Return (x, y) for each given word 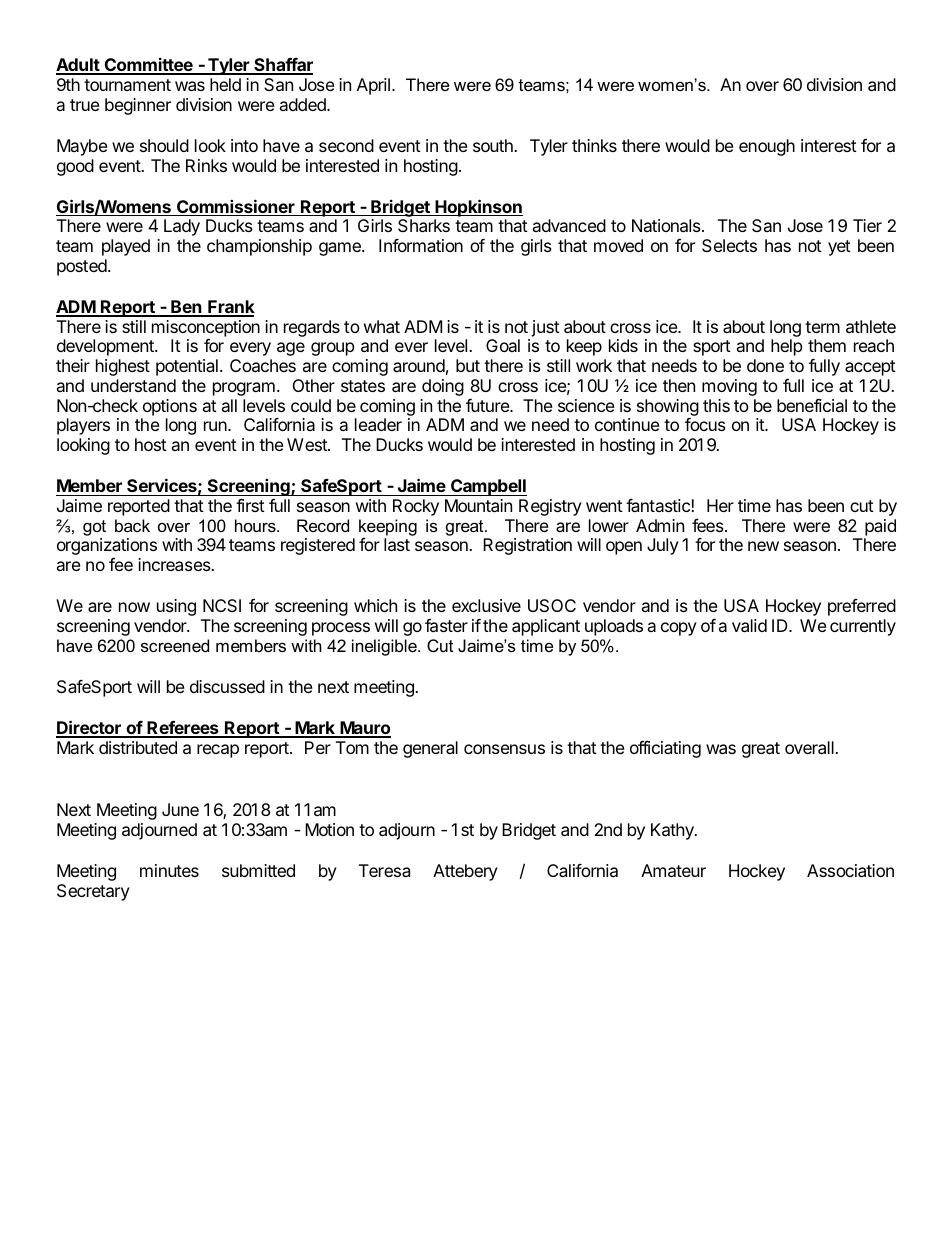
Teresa (384, 870)
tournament (127, 85)
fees (709, 525)
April (373, 86)
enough (767, 147)
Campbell (488, 487)
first (250, 505)
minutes (169, 870)
